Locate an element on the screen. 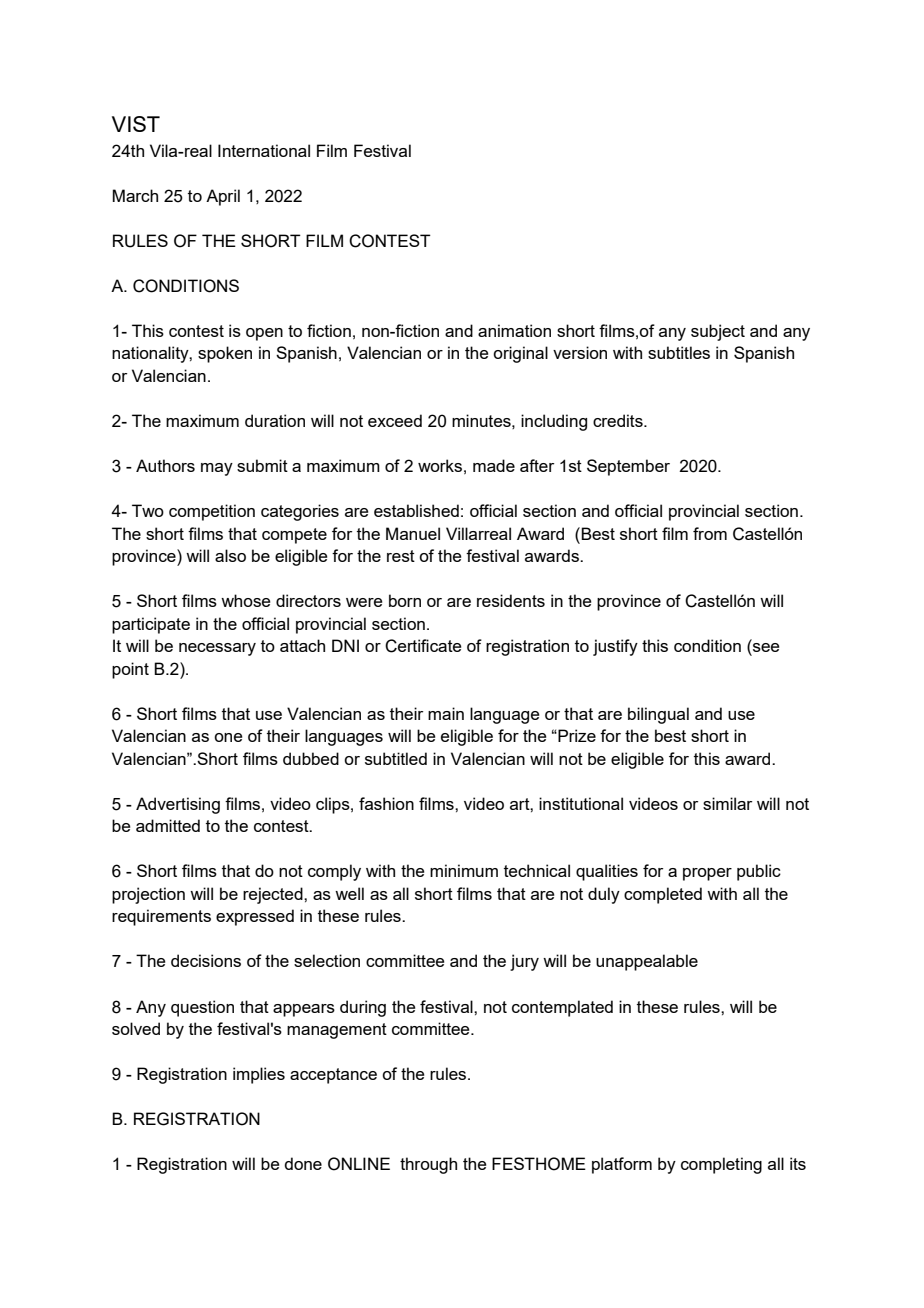  subject is located at coordinates (718, 332).
